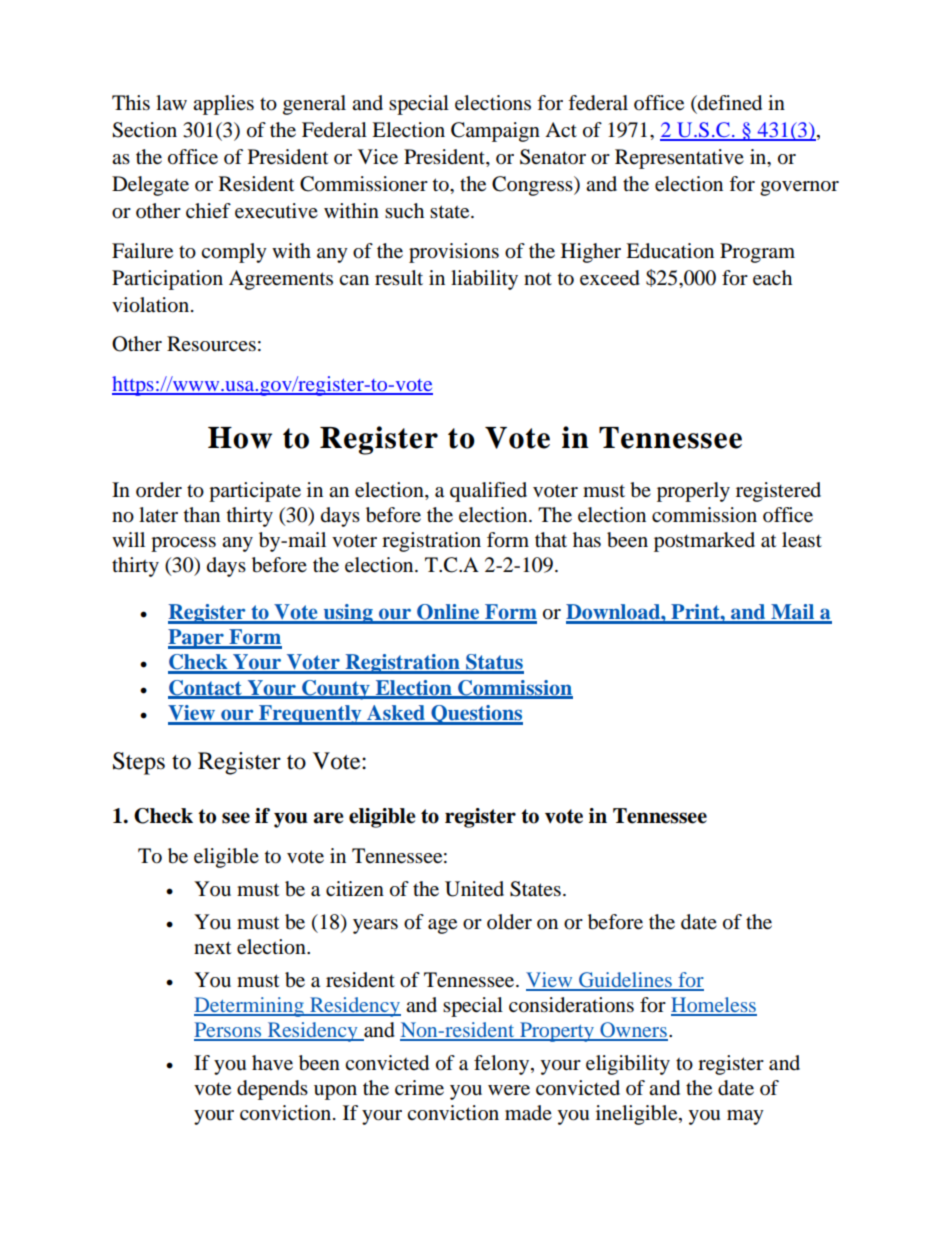  Describe the element at coordinates (329, 818) in the page. I see `are` at that location.
